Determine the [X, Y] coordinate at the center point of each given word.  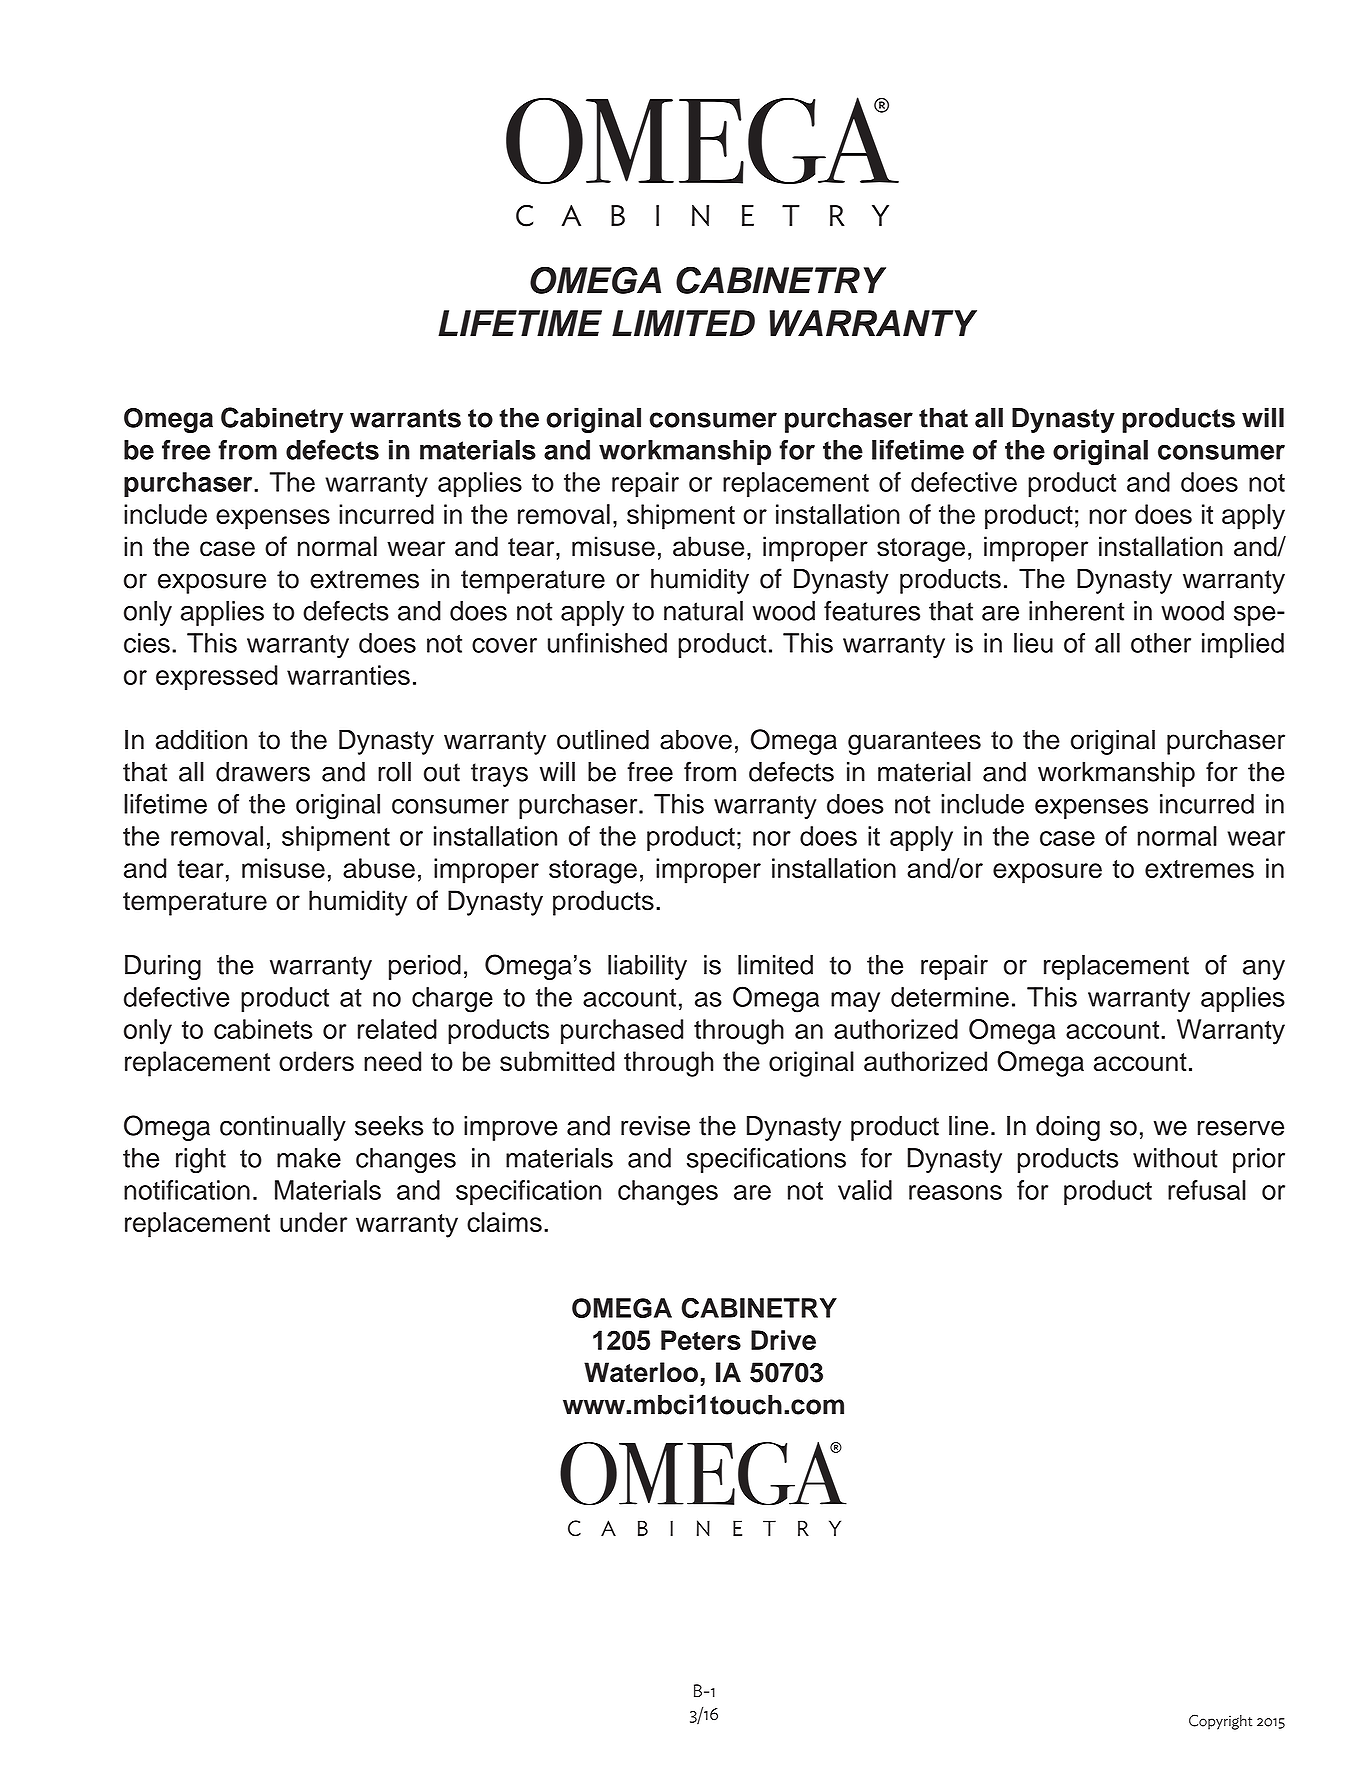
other [1161, 643]
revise [655, 1126]
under [313, 1222]
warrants [405, 418]
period [425, 967]
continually [283, 1128]
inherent [1077, 611]
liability [647, 967]
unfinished [607, 643]
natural [703, 611]
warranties [348, 675]
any [1264, 970]
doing [1068, 1128]
